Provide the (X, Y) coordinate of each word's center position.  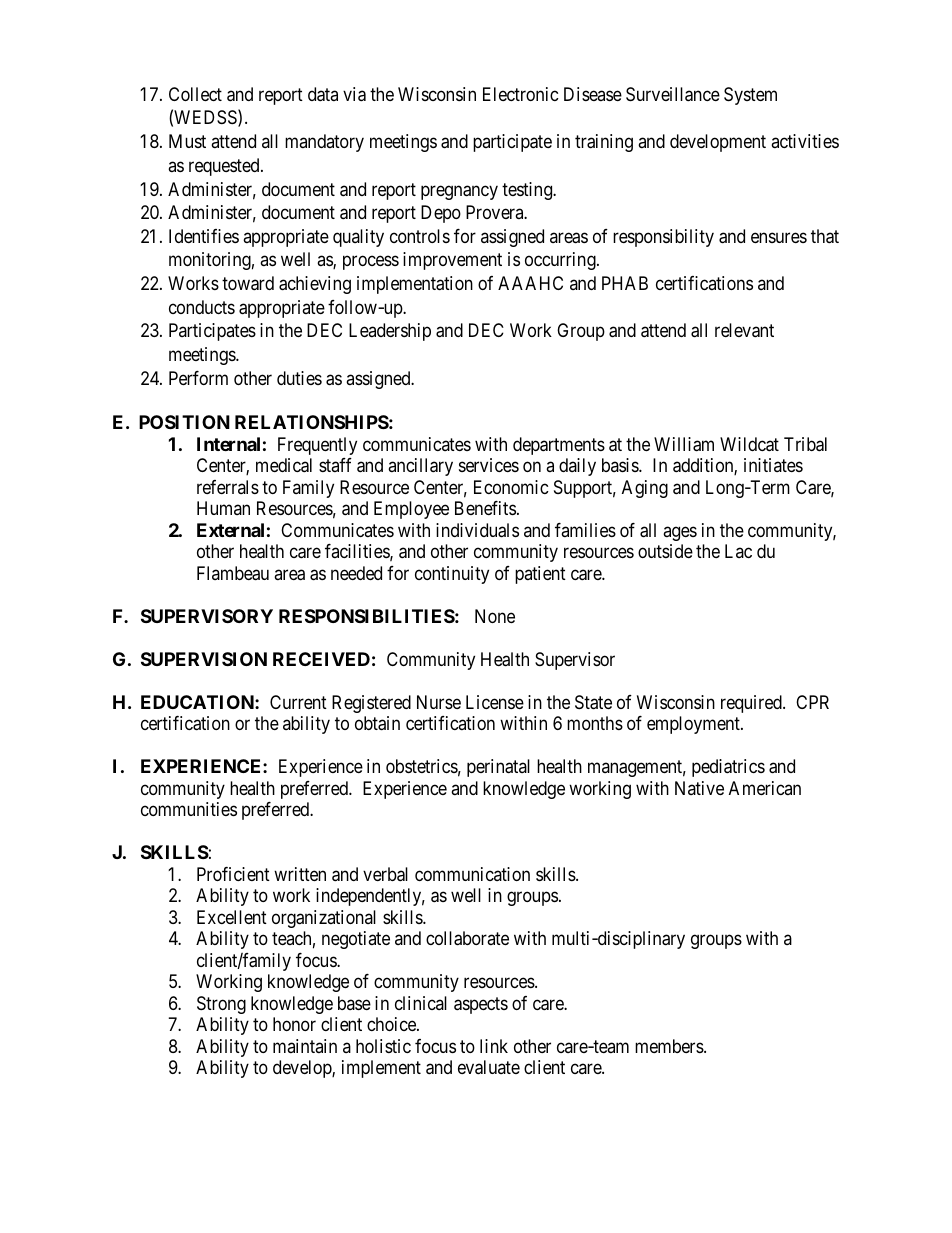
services (489, 465)
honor (294, 1024)
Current (298, 702)
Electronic (521, 94)
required (752, 704)
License (495, 702)
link (494, 1046)
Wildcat (749, 444)
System (750, 96)
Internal (228, 444)
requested (225, 167)
